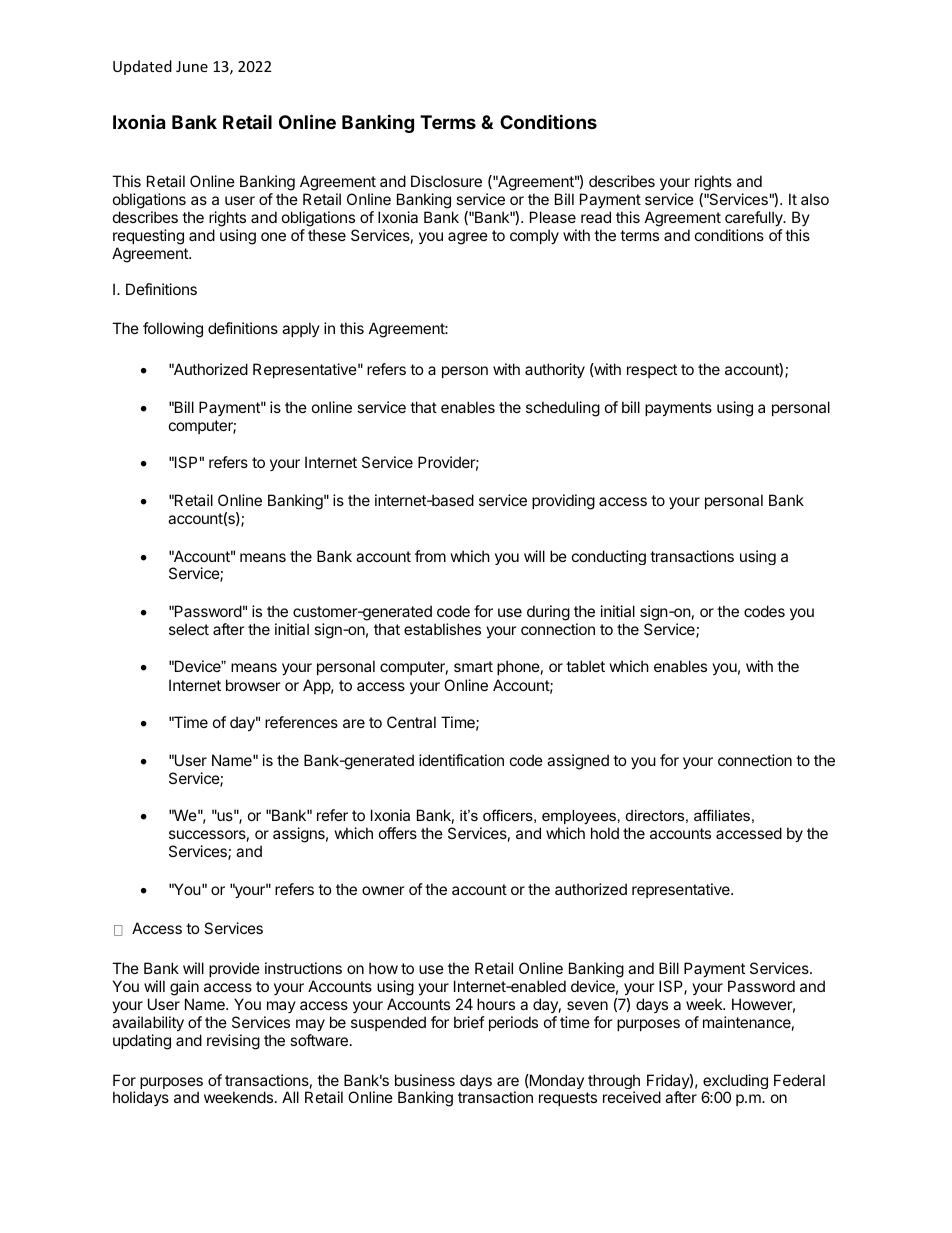  I want to click on comply, so click(534, 236).
